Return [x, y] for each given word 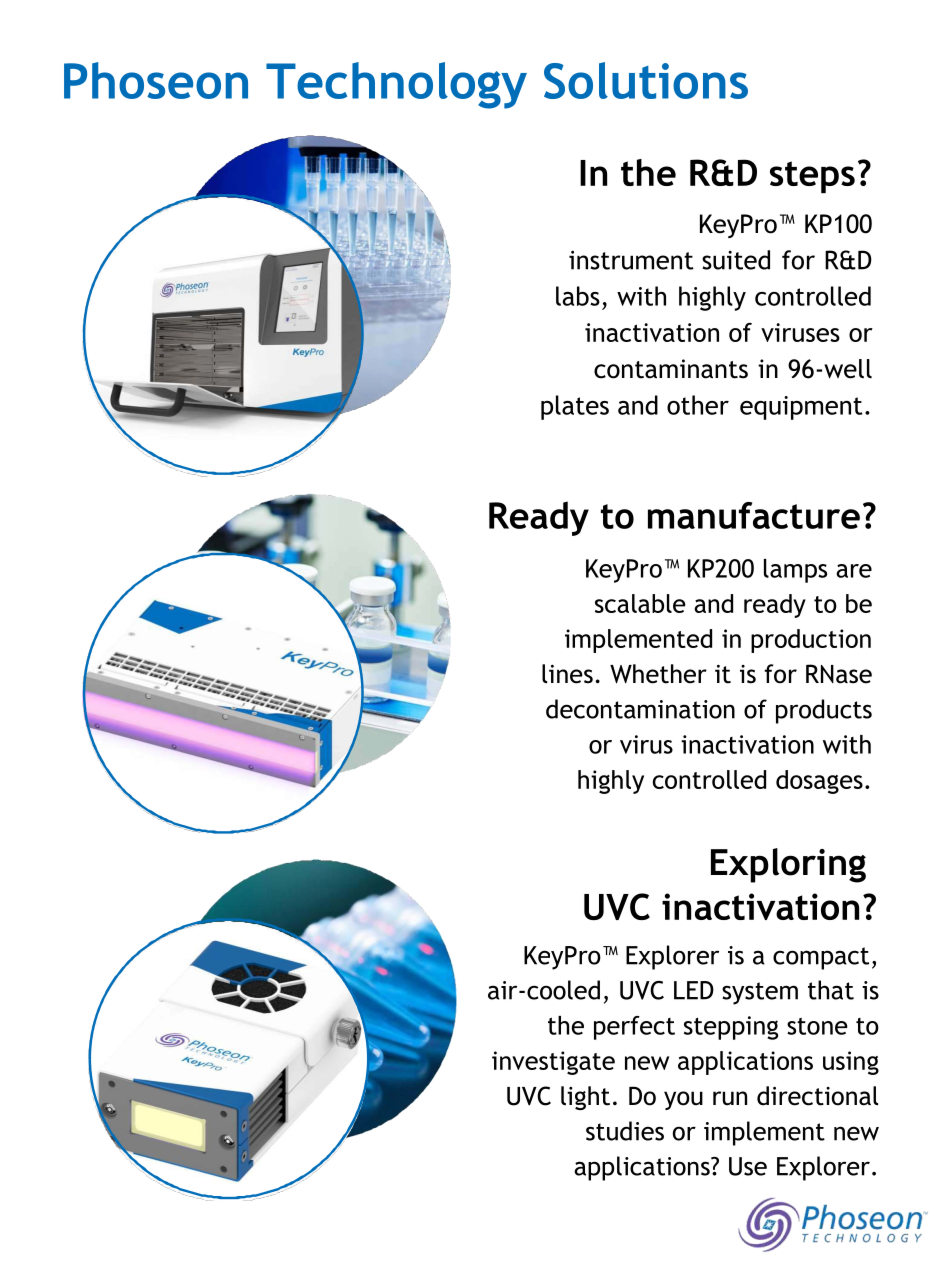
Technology [396, 85]
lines [567, 674]
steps [812, 177]
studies [625, 1131]
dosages [819, 782]
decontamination [640, 709]
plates [575, 407]
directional [817, 1096]
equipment [801, 408]
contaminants [671, 369]
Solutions [646, 80]
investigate [553, 1063]
